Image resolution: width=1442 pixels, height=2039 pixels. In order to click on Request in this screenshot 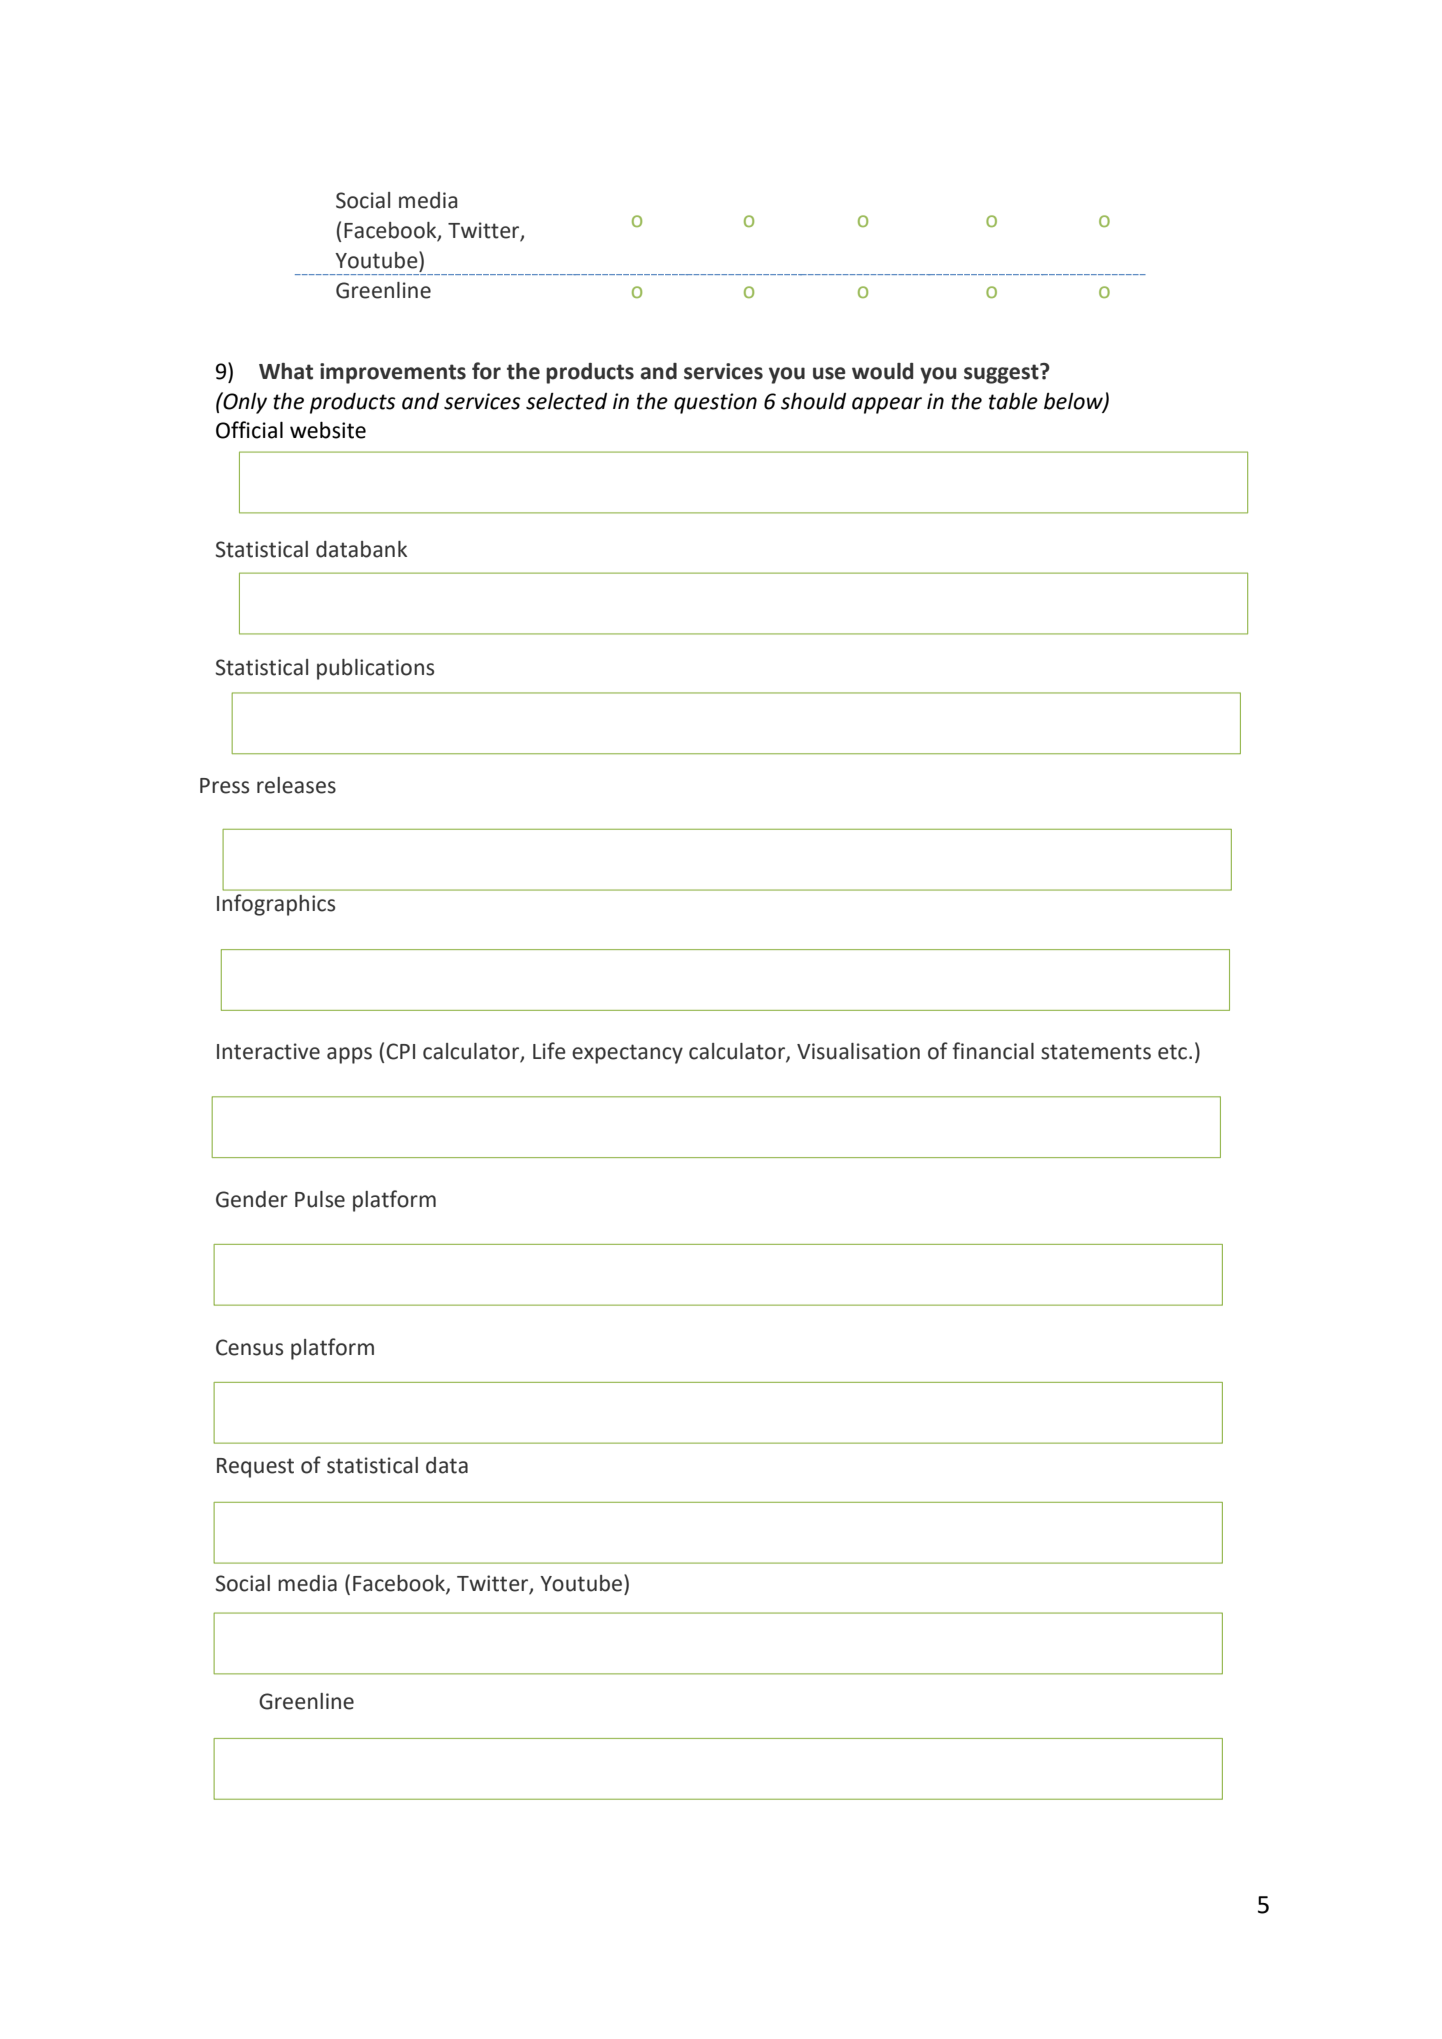, I will do `click(255, 1468)`.
